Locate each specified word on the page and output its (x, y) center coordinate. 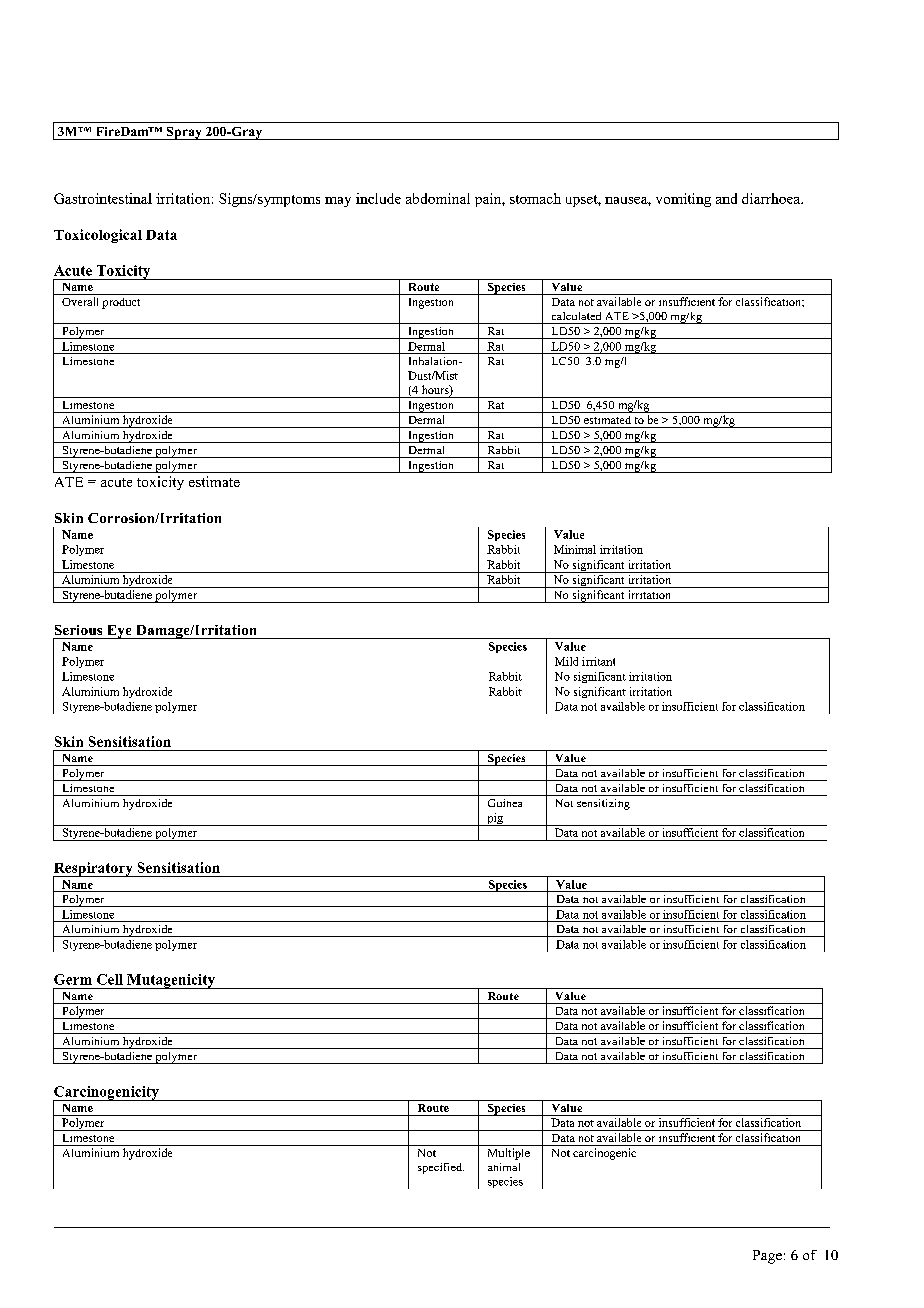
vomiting (683, 200)
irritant (598, 661)
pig (495, 819)
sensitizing (603, 804)
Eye (119, 632)
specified (441, 1168)
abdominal (438, 198)
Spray (184, 133)
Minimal (575, 549)
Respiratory (94, 870)
